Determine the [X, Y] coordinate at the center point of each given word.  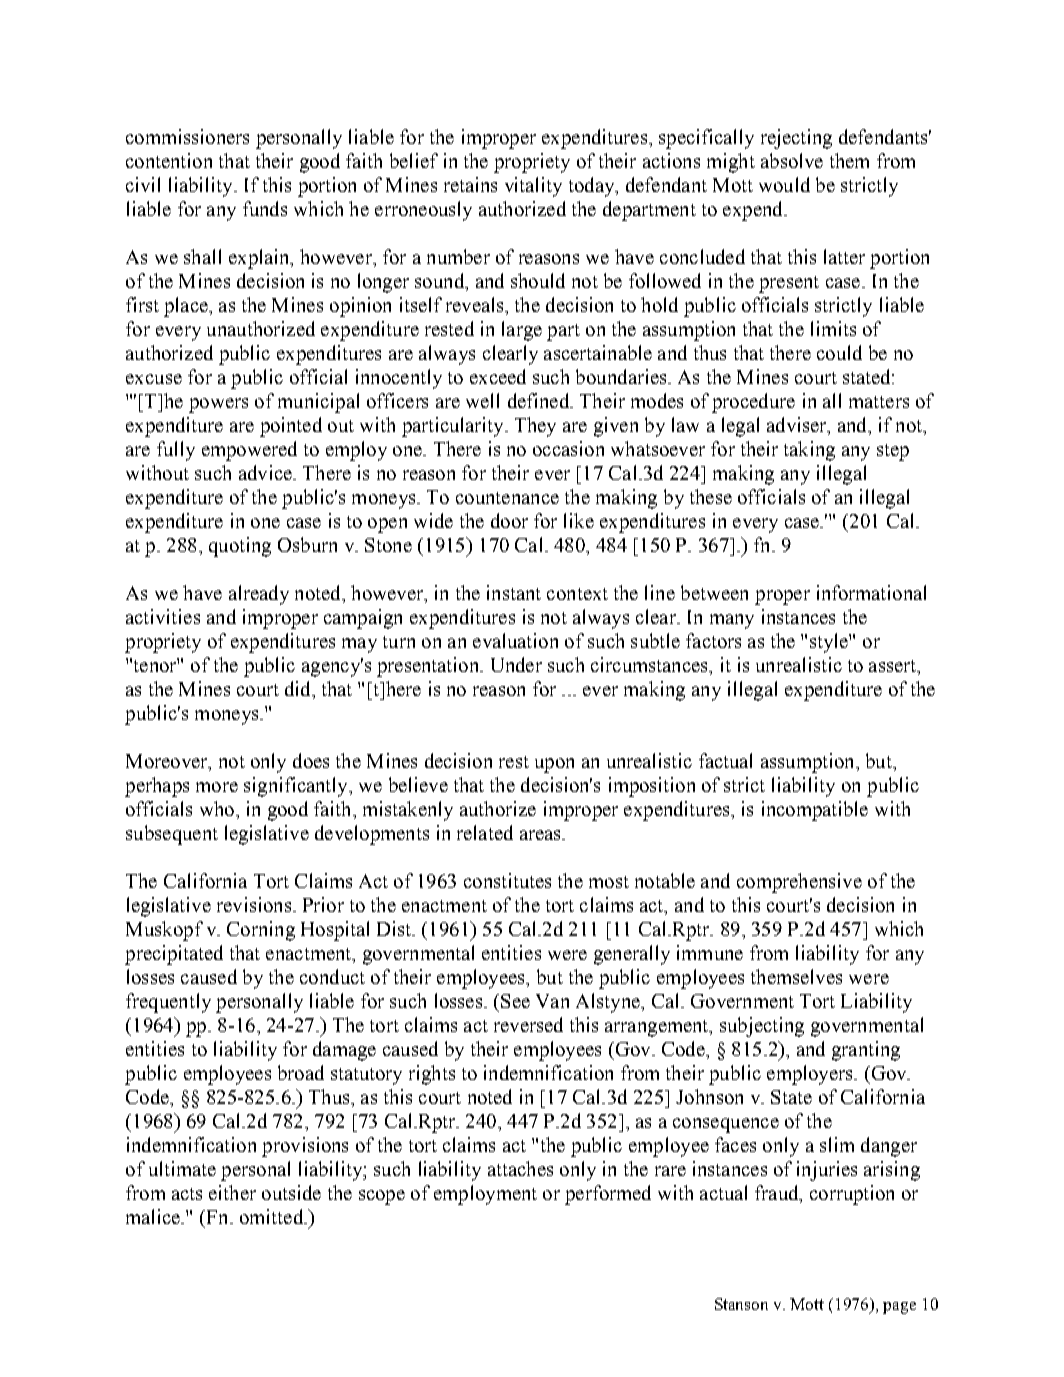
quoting [240, 547]
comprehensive [799, 883]
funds [265, 208]
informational [871, 592]
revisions [254, 904]
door [509, 520]
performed [608, 1195]
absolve [792, 160]
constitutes [507, 880]
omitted [272, 1216]
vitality [533, 187]
